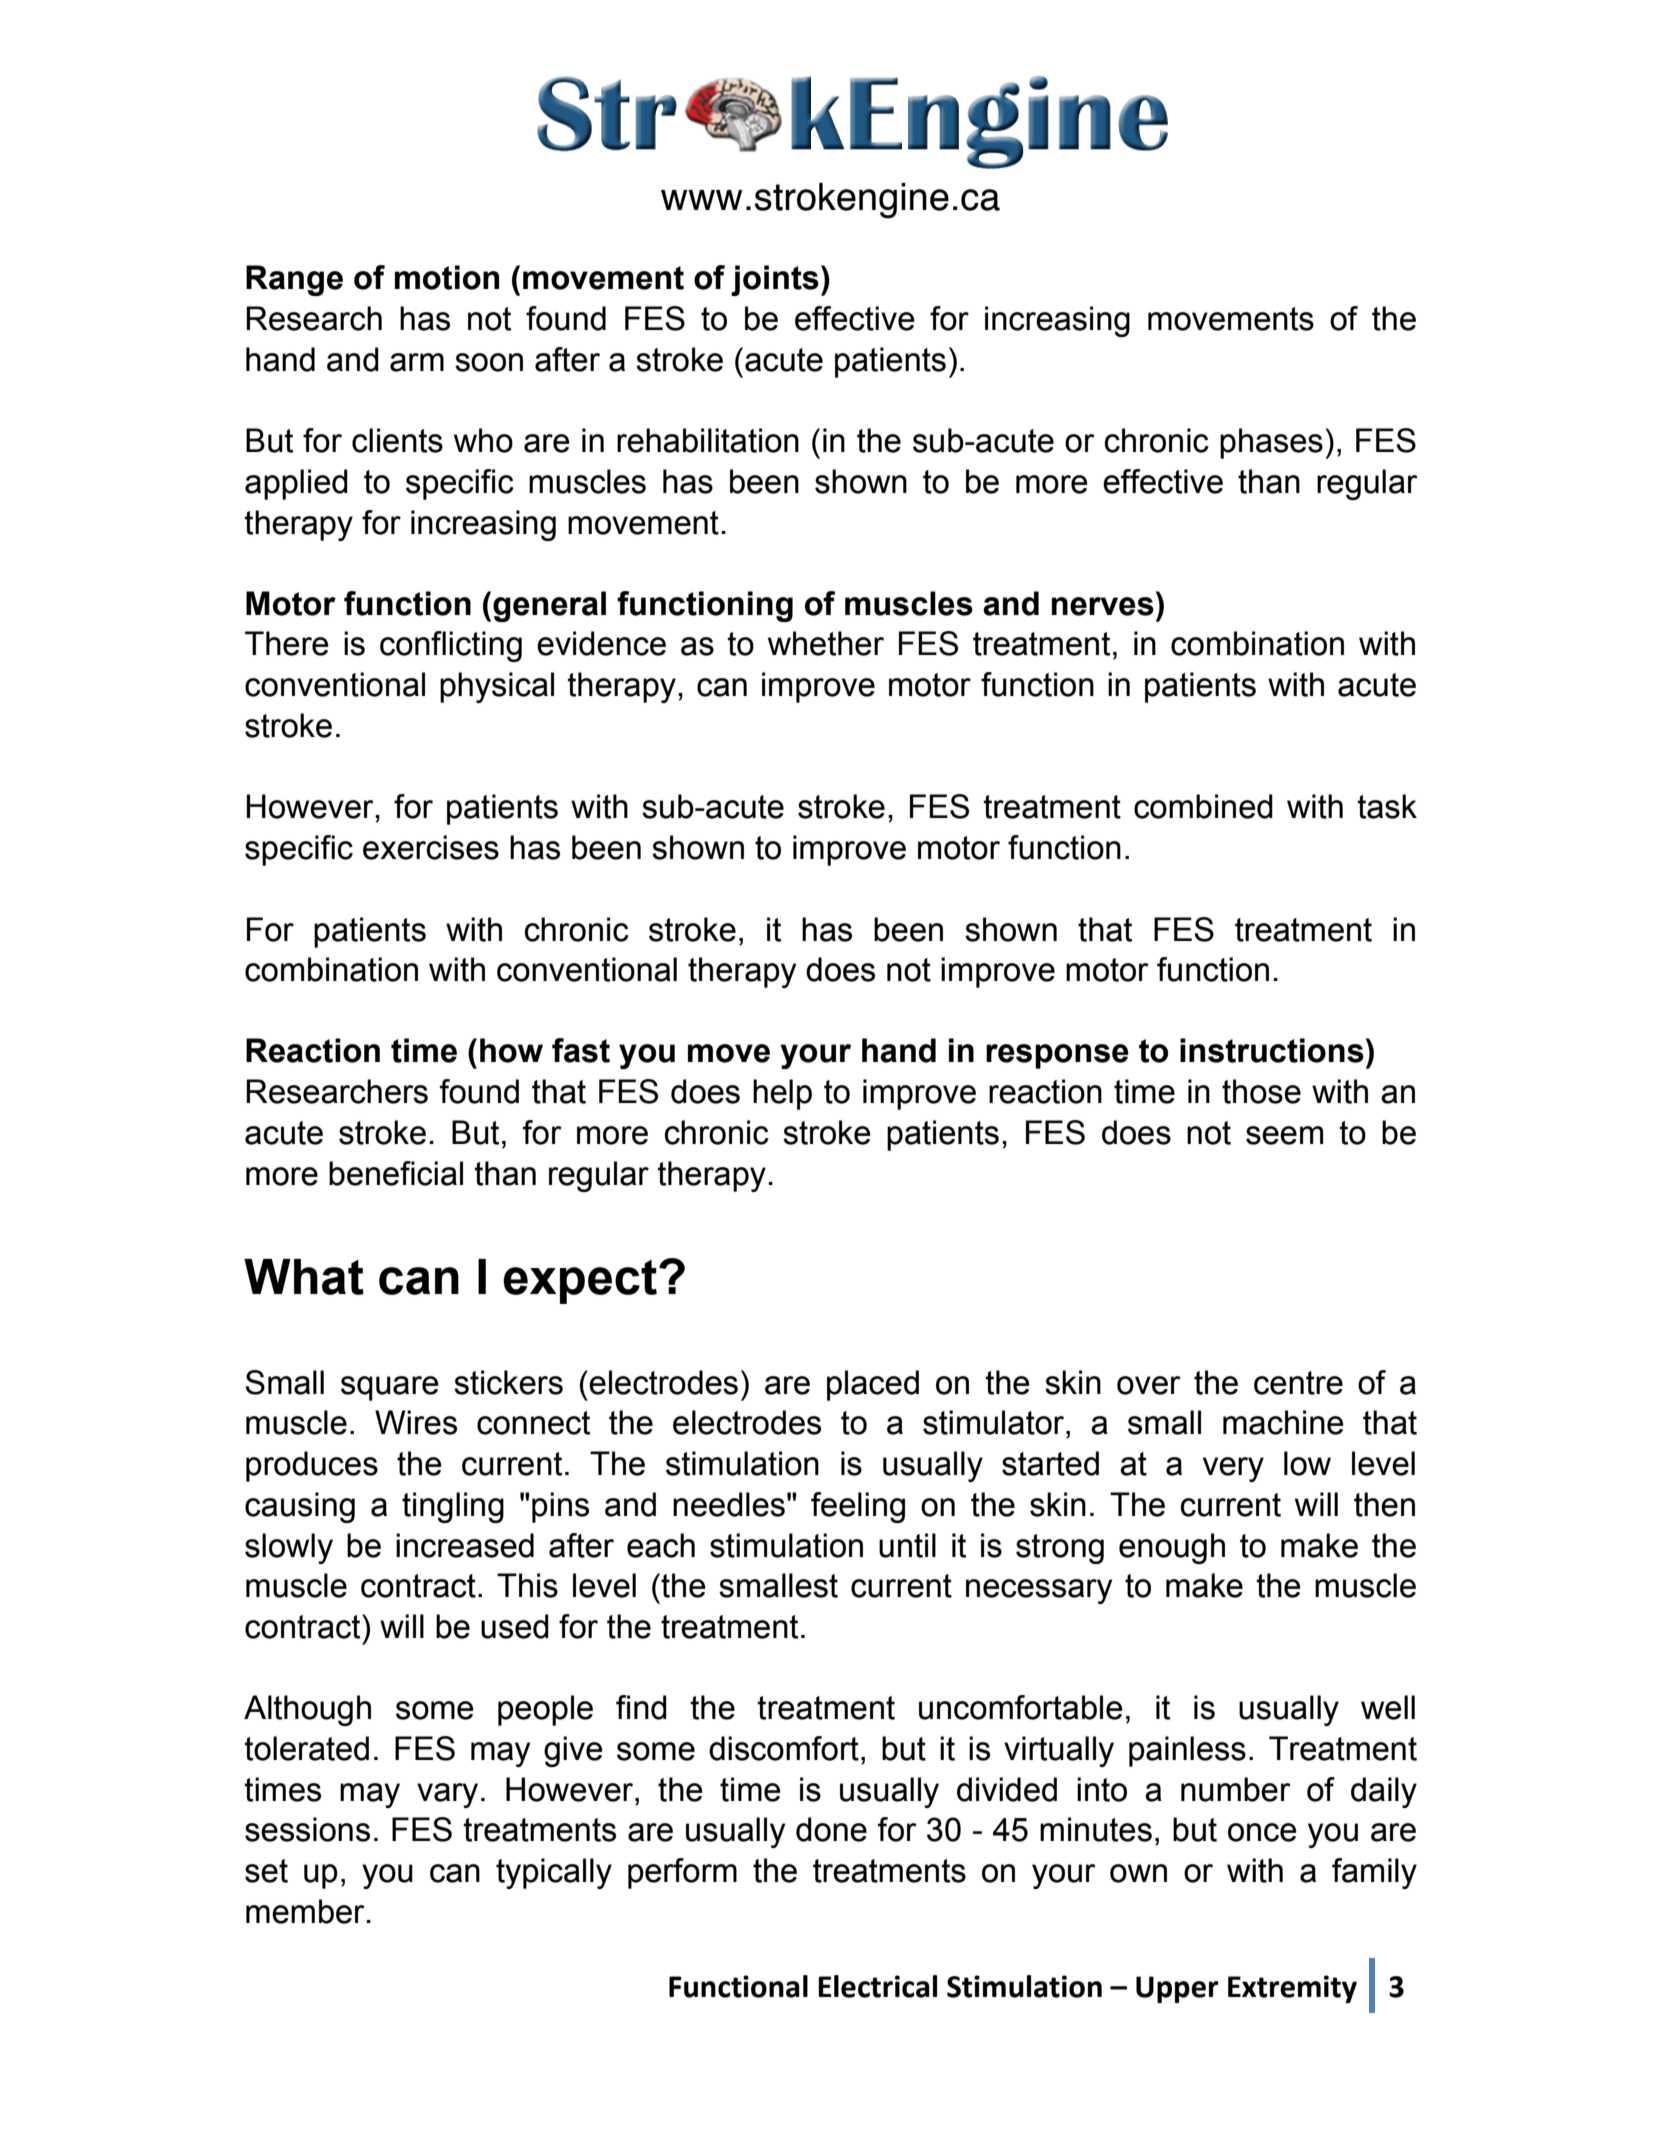 The image size is (1661, 2149). Describe the element at coordinates (831, 1829) in the screenshot. I see `done` at that location.
